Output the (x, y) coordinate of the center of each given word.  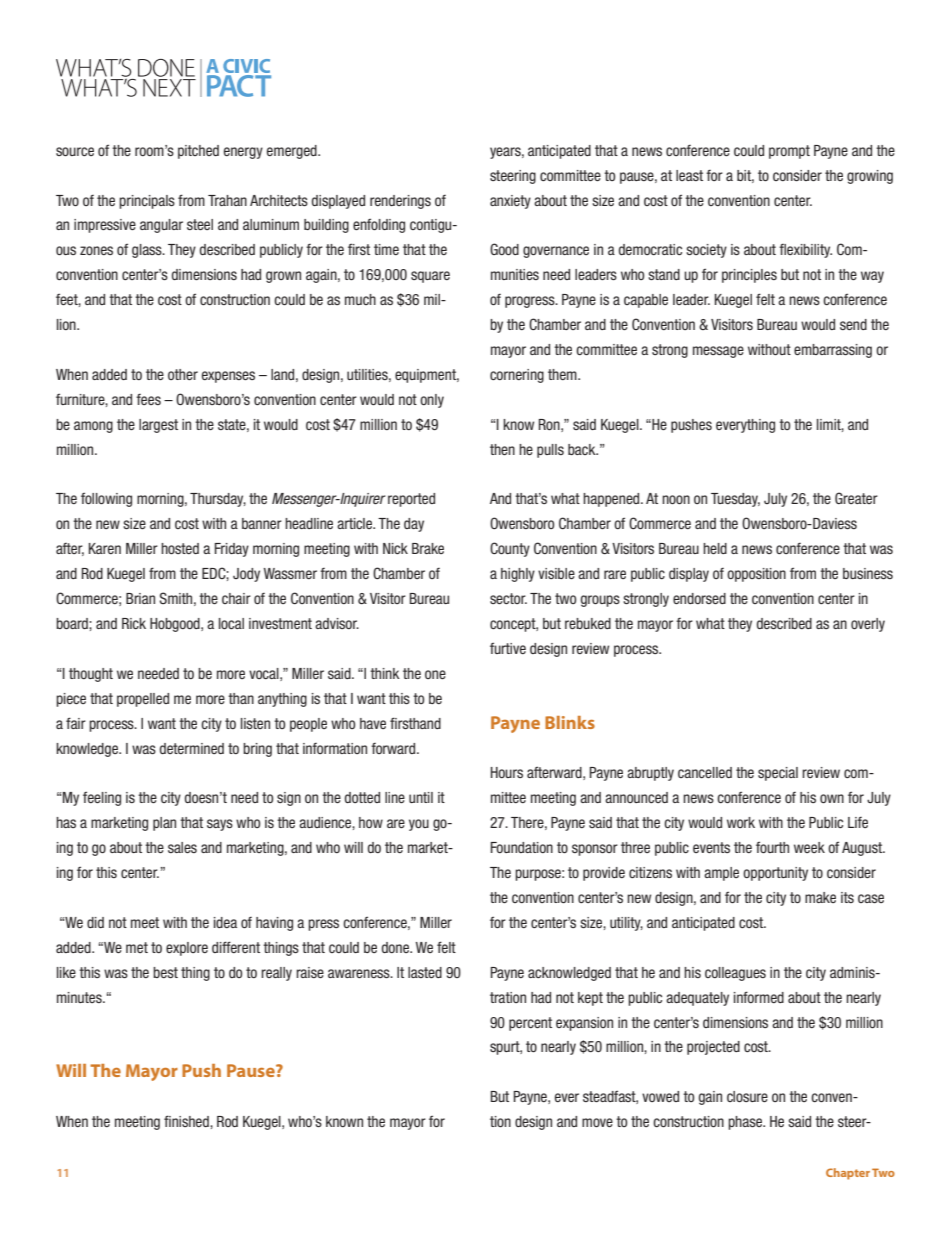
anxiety (510, 202)
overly (868, 625)
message (718, 352)
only (432, 401)
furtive (508, 648)
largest (158, 426)
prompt (789, 152)
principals (147, 202)
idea (225, 922)
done (396, 947)
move (597, 1122)
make (820, 897)
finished (187, 1121)
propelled (143, 700)
